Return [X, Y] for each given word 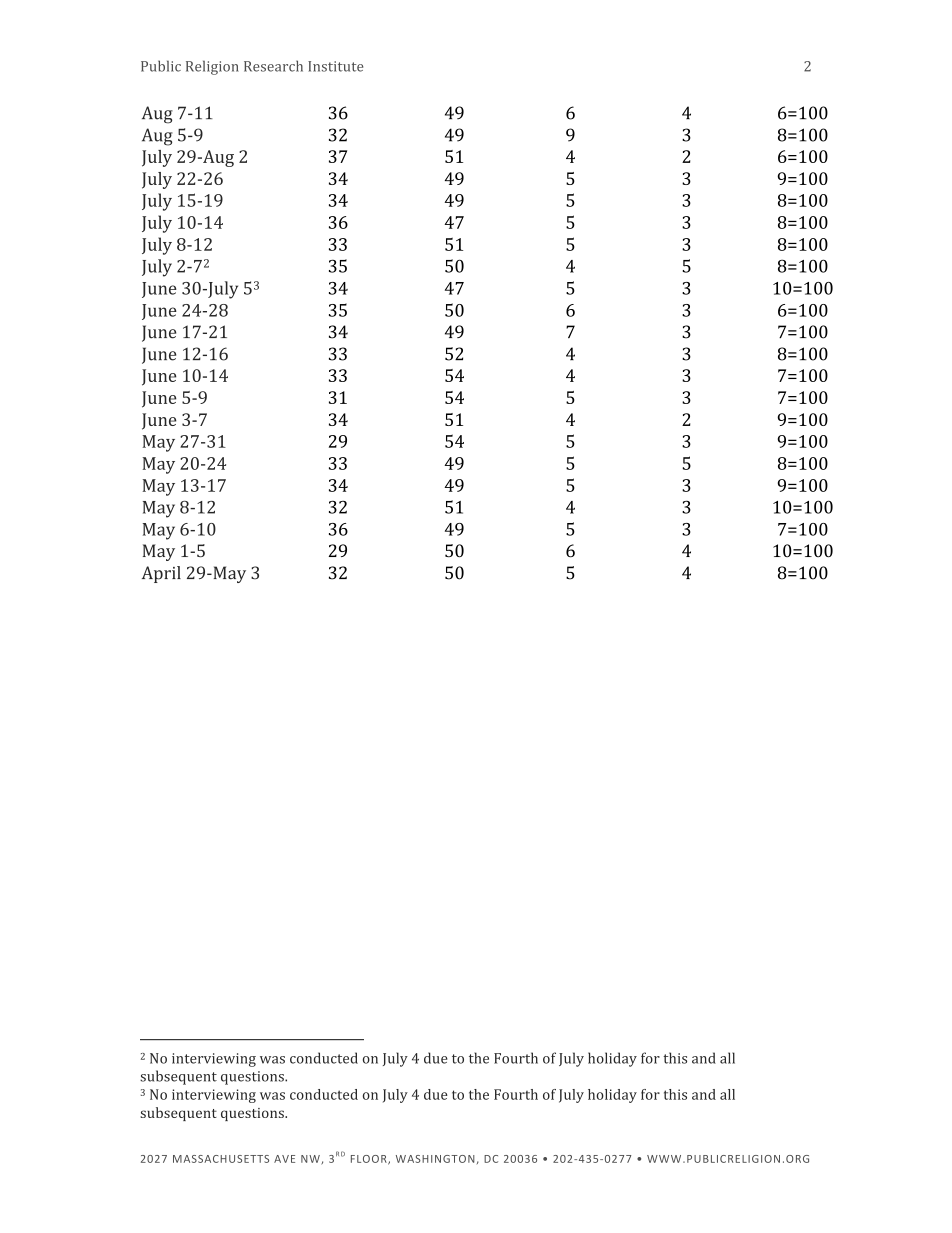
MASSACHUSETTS [221, 1159]
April [161, 574]
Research [273, 66]
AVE [284, 1159]
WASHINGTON [435, 1159]
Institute [335, 66]
